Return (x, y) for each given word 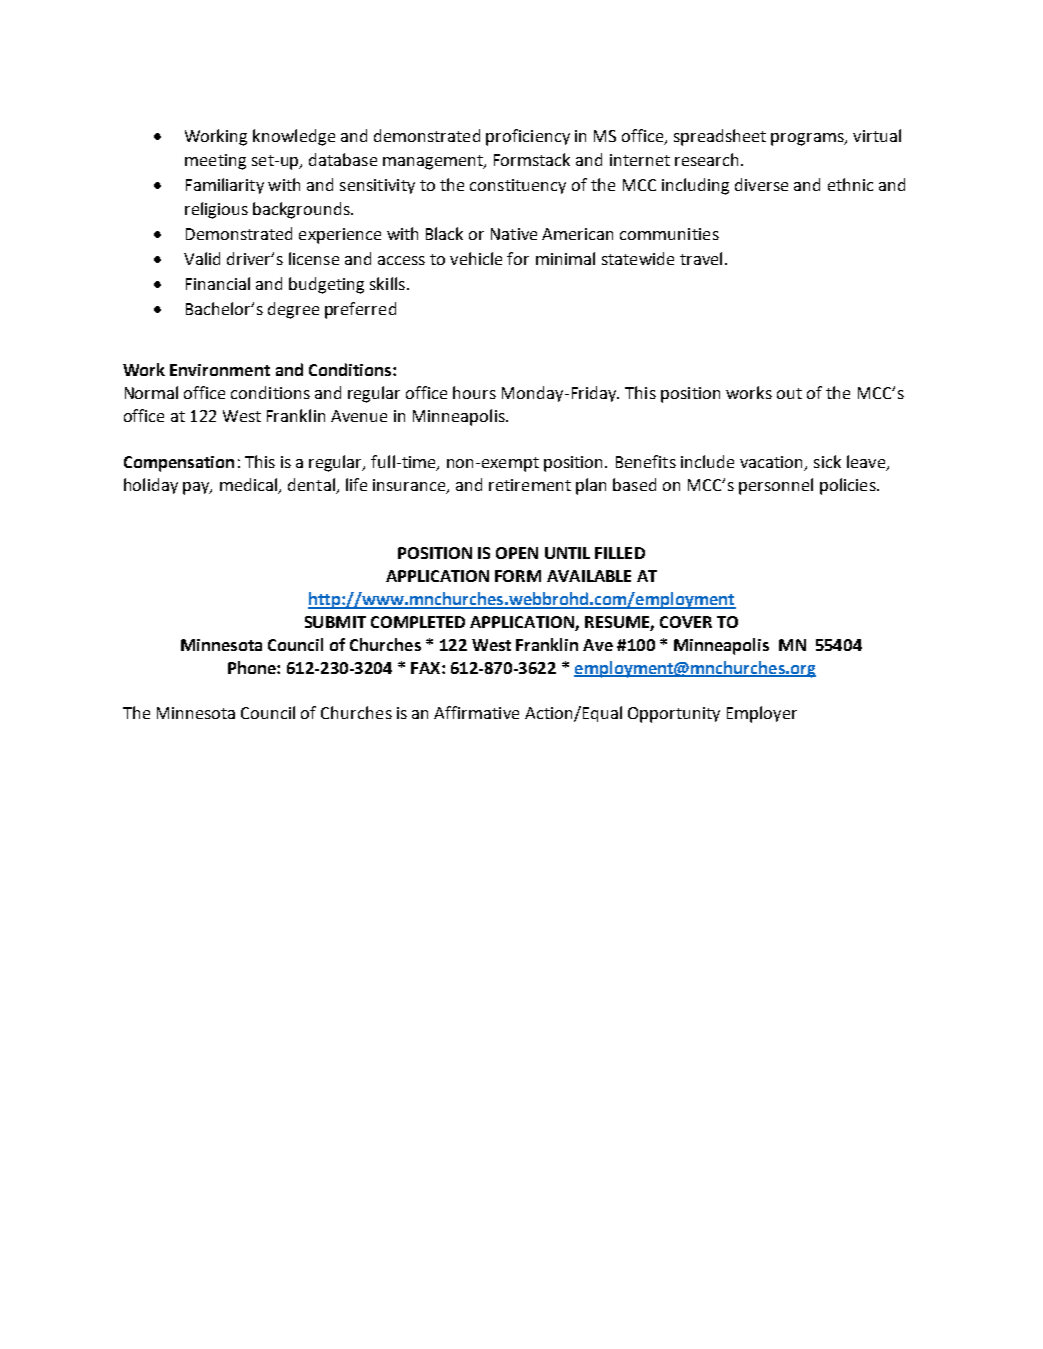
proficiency (528, 137)
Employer (762, 714)
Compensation (179, 464)
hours (474, 392)
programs (808, 139)
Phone (253, 667)
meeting (215, 162)
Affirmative (476, 712)
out (789, 393)
